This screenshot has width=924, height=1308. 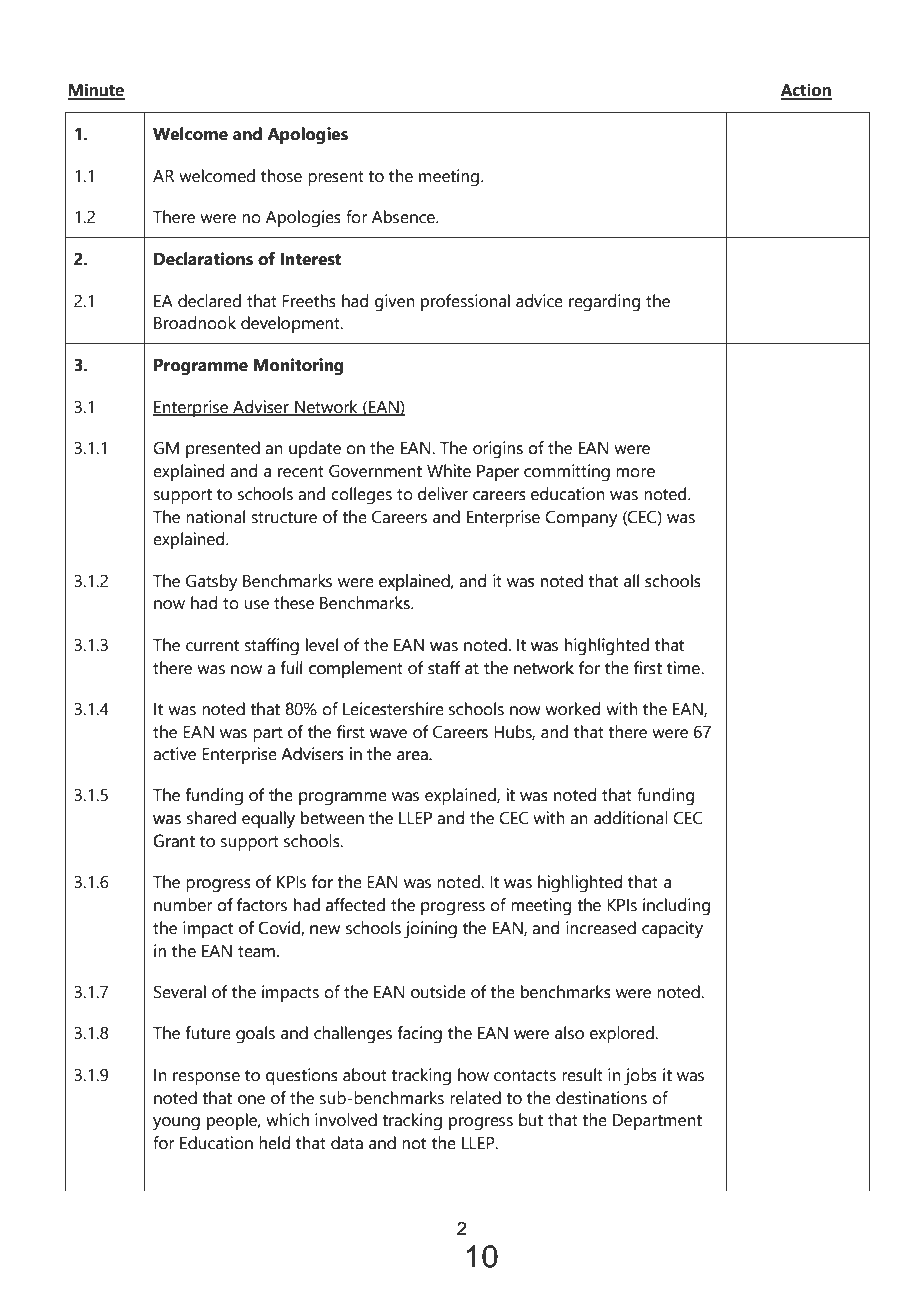 I want to click on area, so click(x=413, y=756).
